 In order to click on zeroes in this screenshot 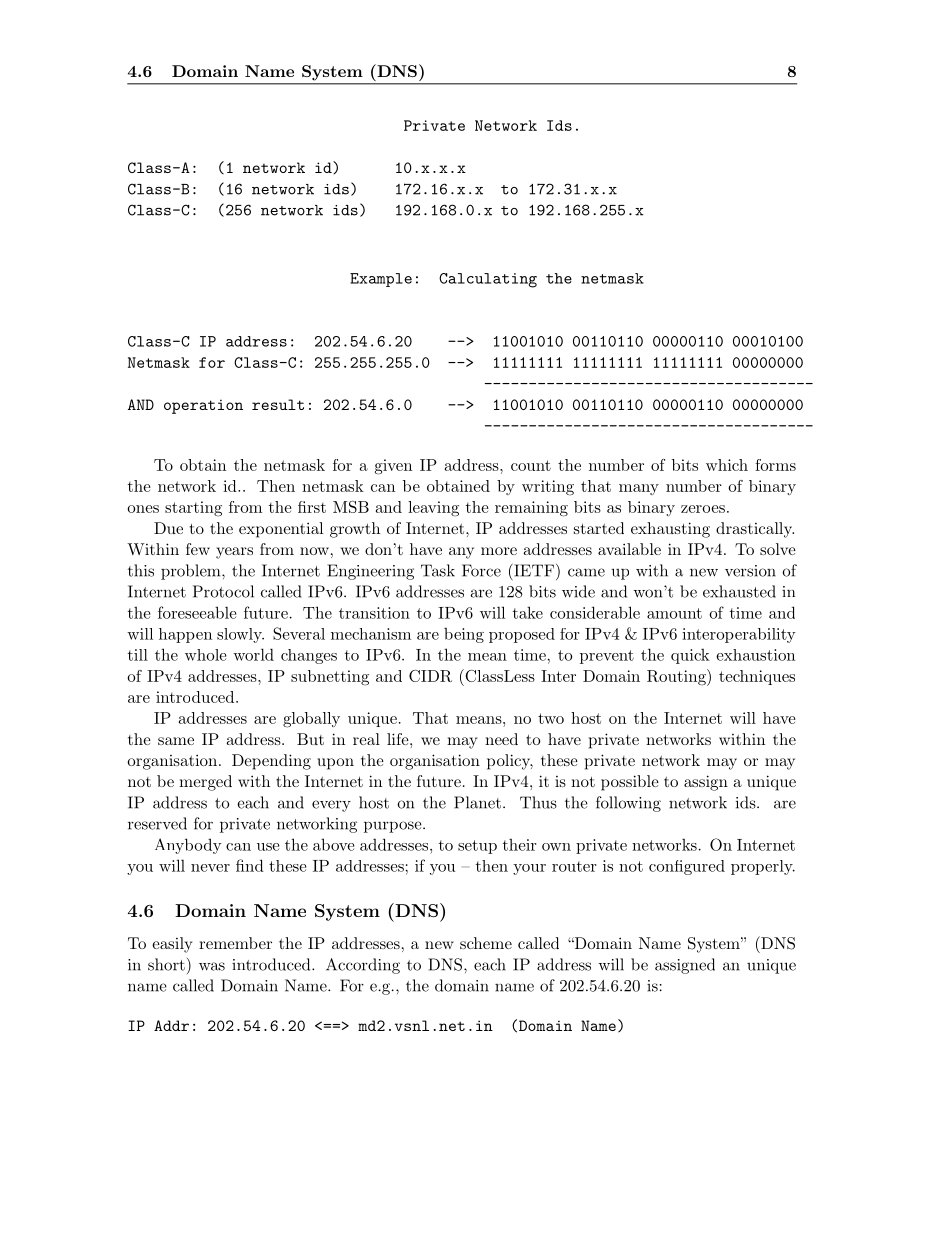, I will do `click(703, 509)`.
